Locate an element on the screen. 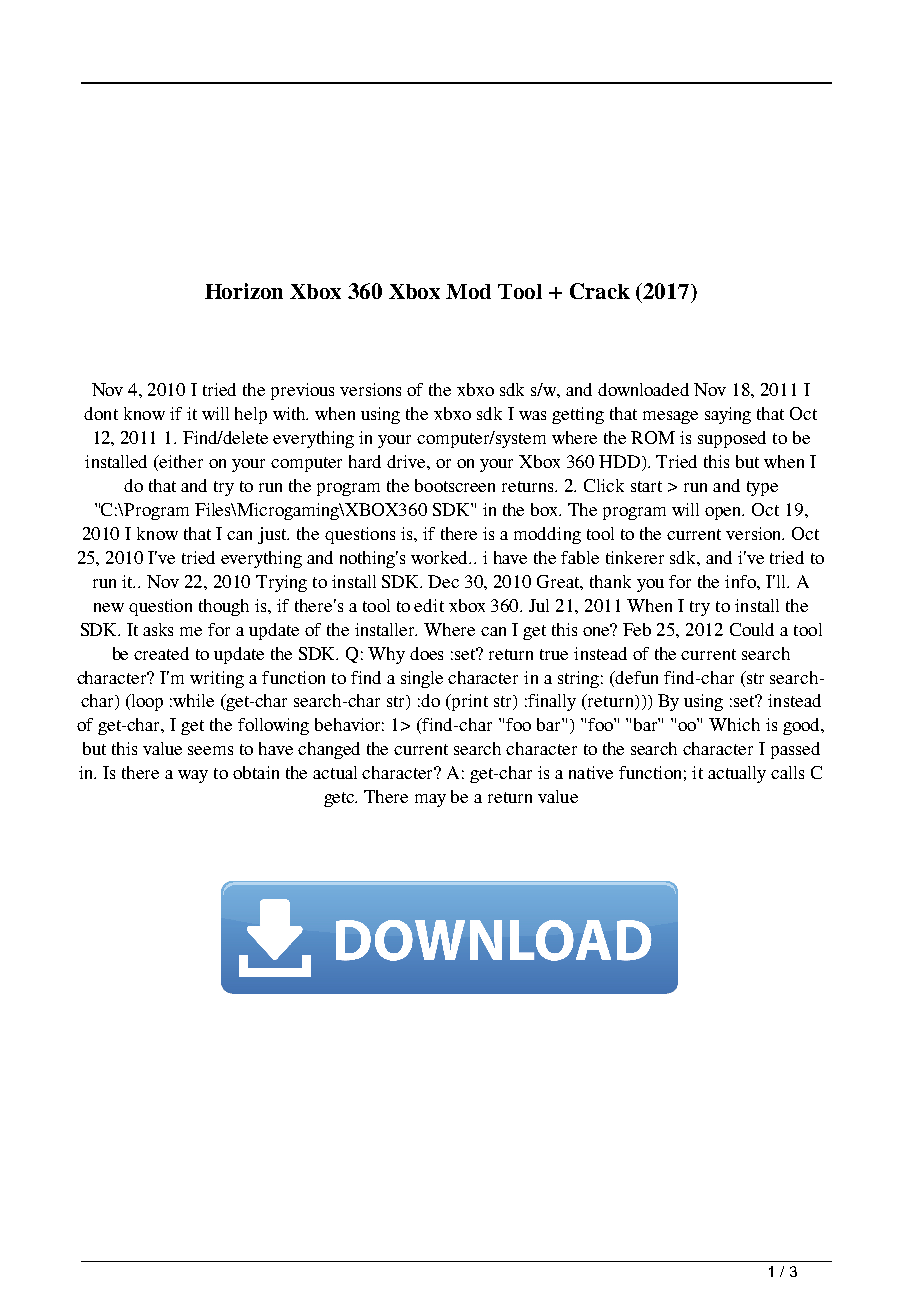 Image resolution: width=913 pixels, height=1316 pixels. hard is located at coordinates (365, 461).
